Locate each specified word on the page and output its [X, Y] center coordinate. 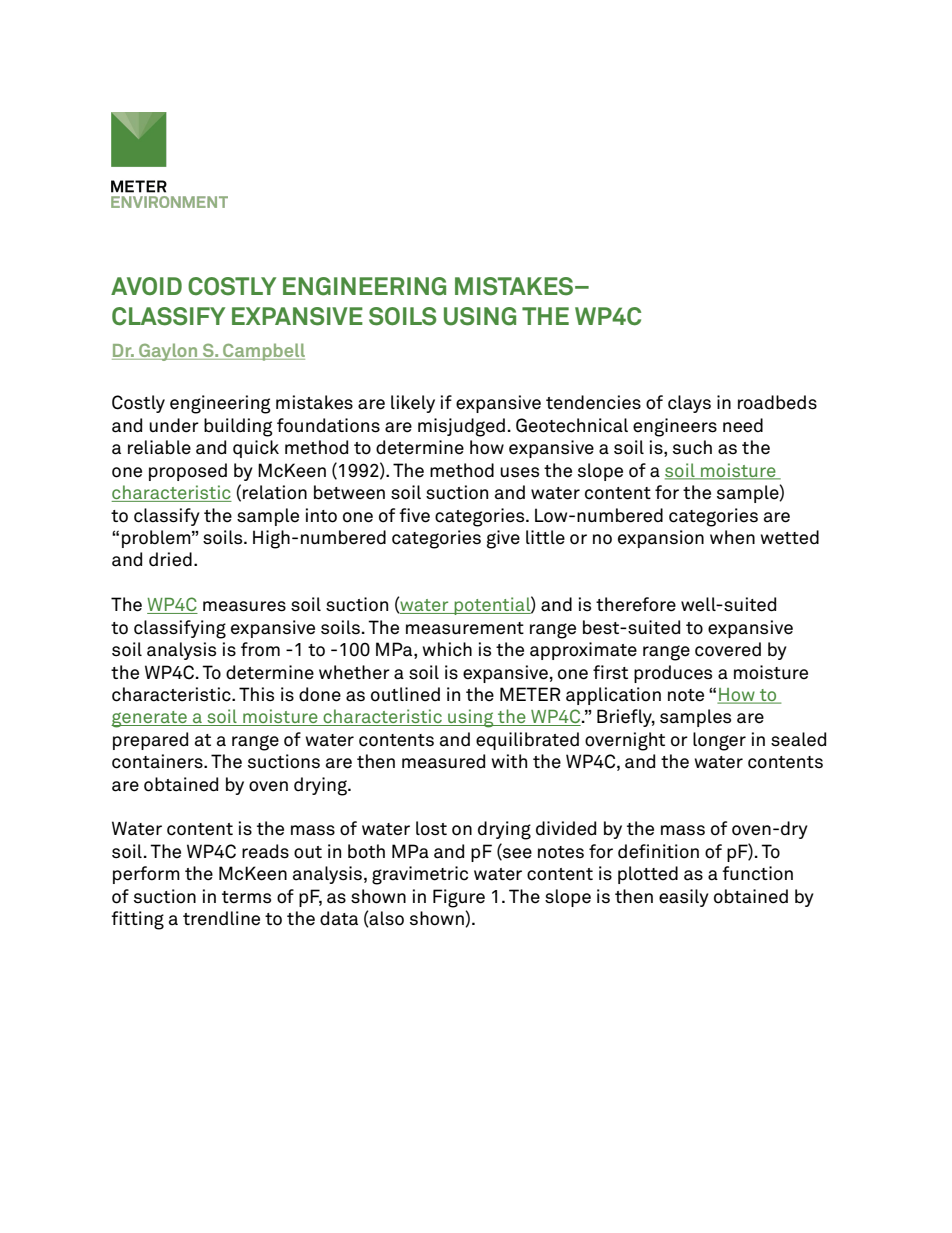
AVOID [146, 286]
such [692, 447]
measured [443, 761]
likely [413, 404]
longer [719, 741]
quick [256, 449]
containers [158, 761]
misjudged [461, 427]
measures [244, 606]
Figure [459, 898]
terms [246, 897]
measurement [465, 628]
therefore [636, 604]
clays [689, 404]
